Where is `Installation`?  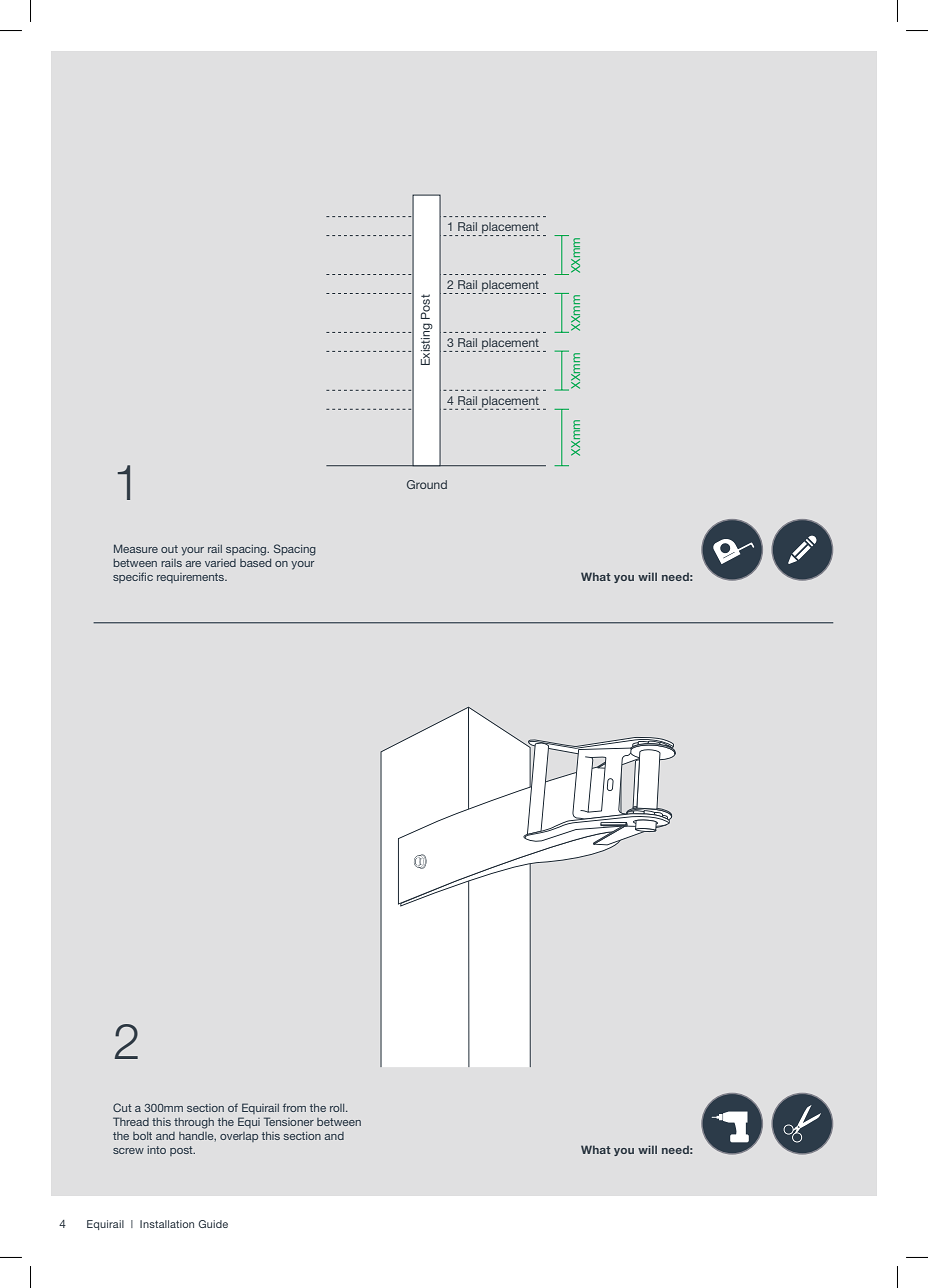 Installation is located at coordinates (167, 1224).
